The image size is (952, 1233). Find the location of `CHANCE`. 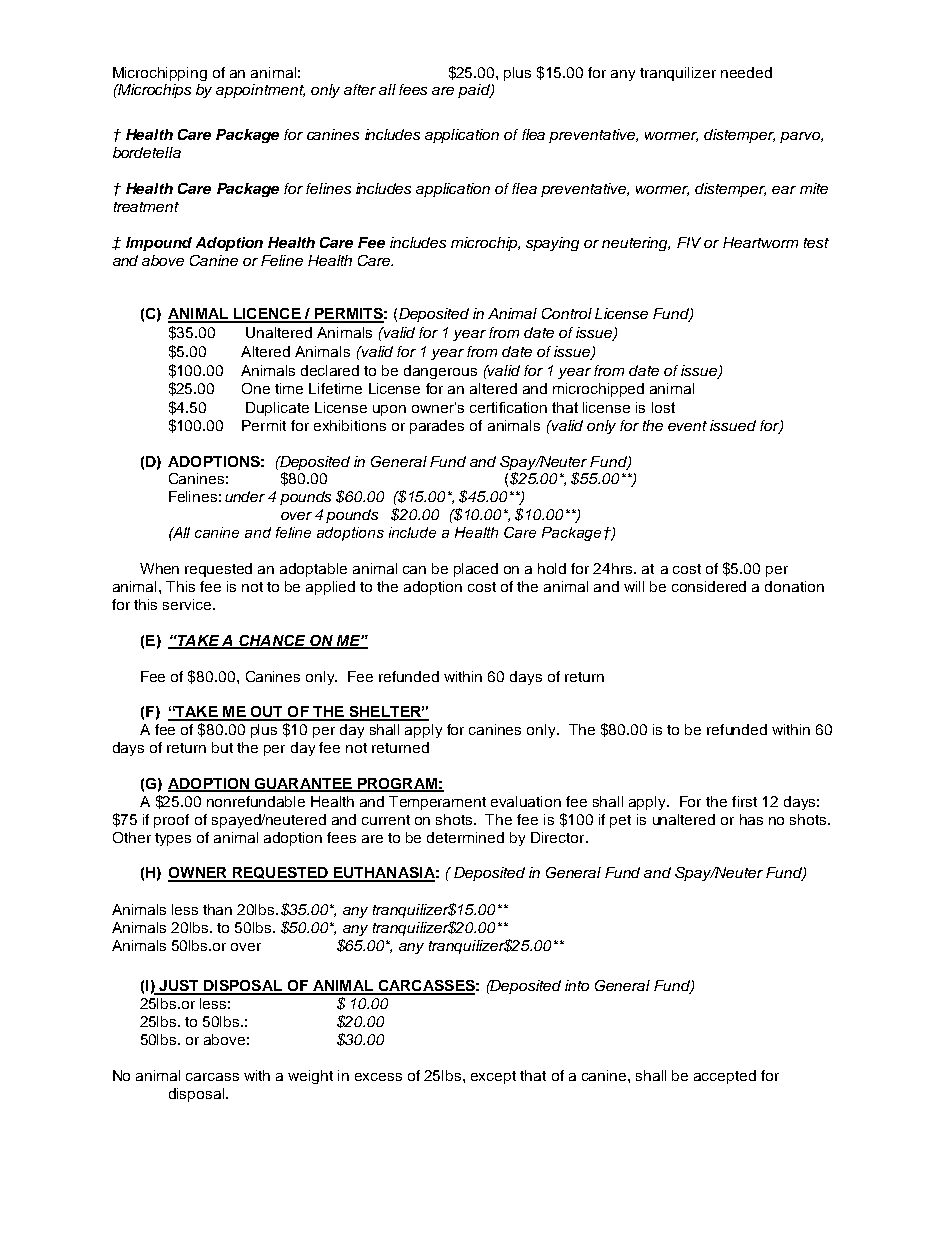

CHANCE is located at coordinates (272, 641).
